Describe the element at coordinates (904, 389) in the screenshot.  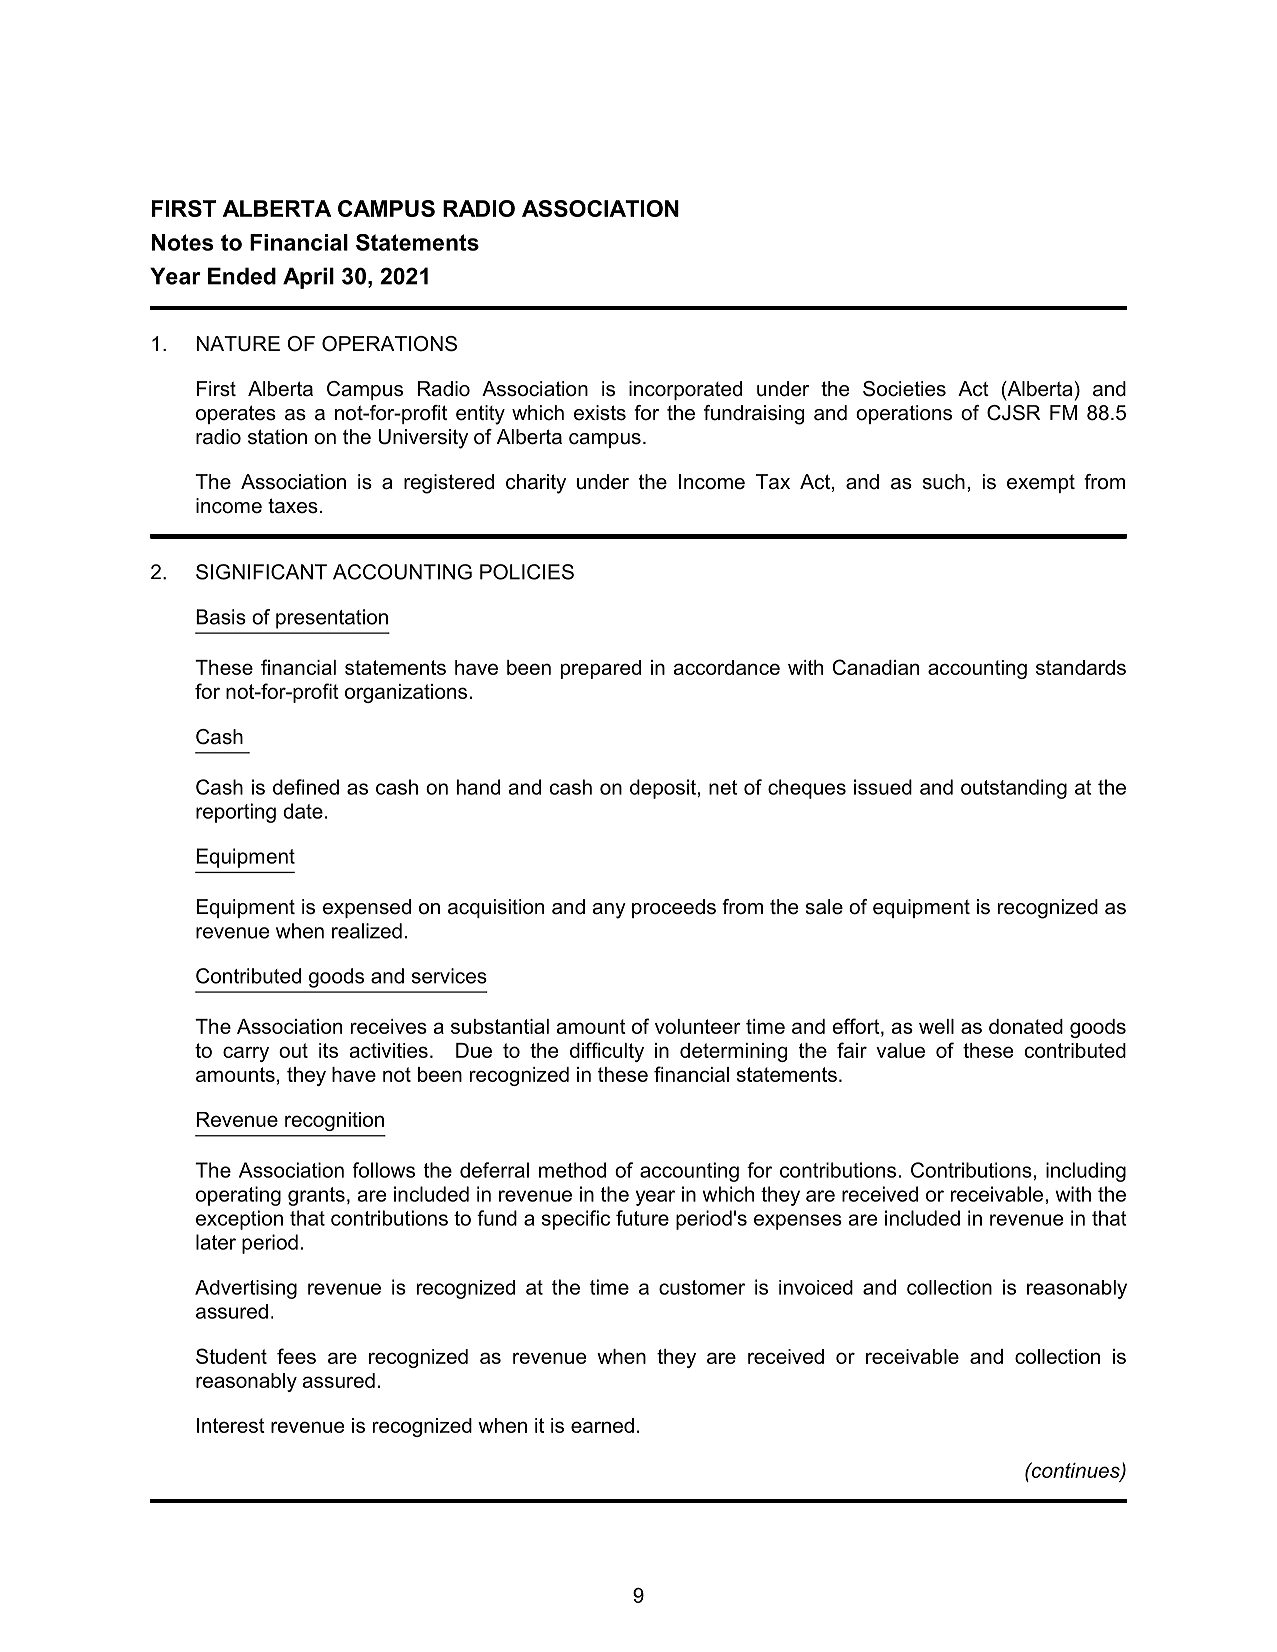
I see `Societies` at that location.
